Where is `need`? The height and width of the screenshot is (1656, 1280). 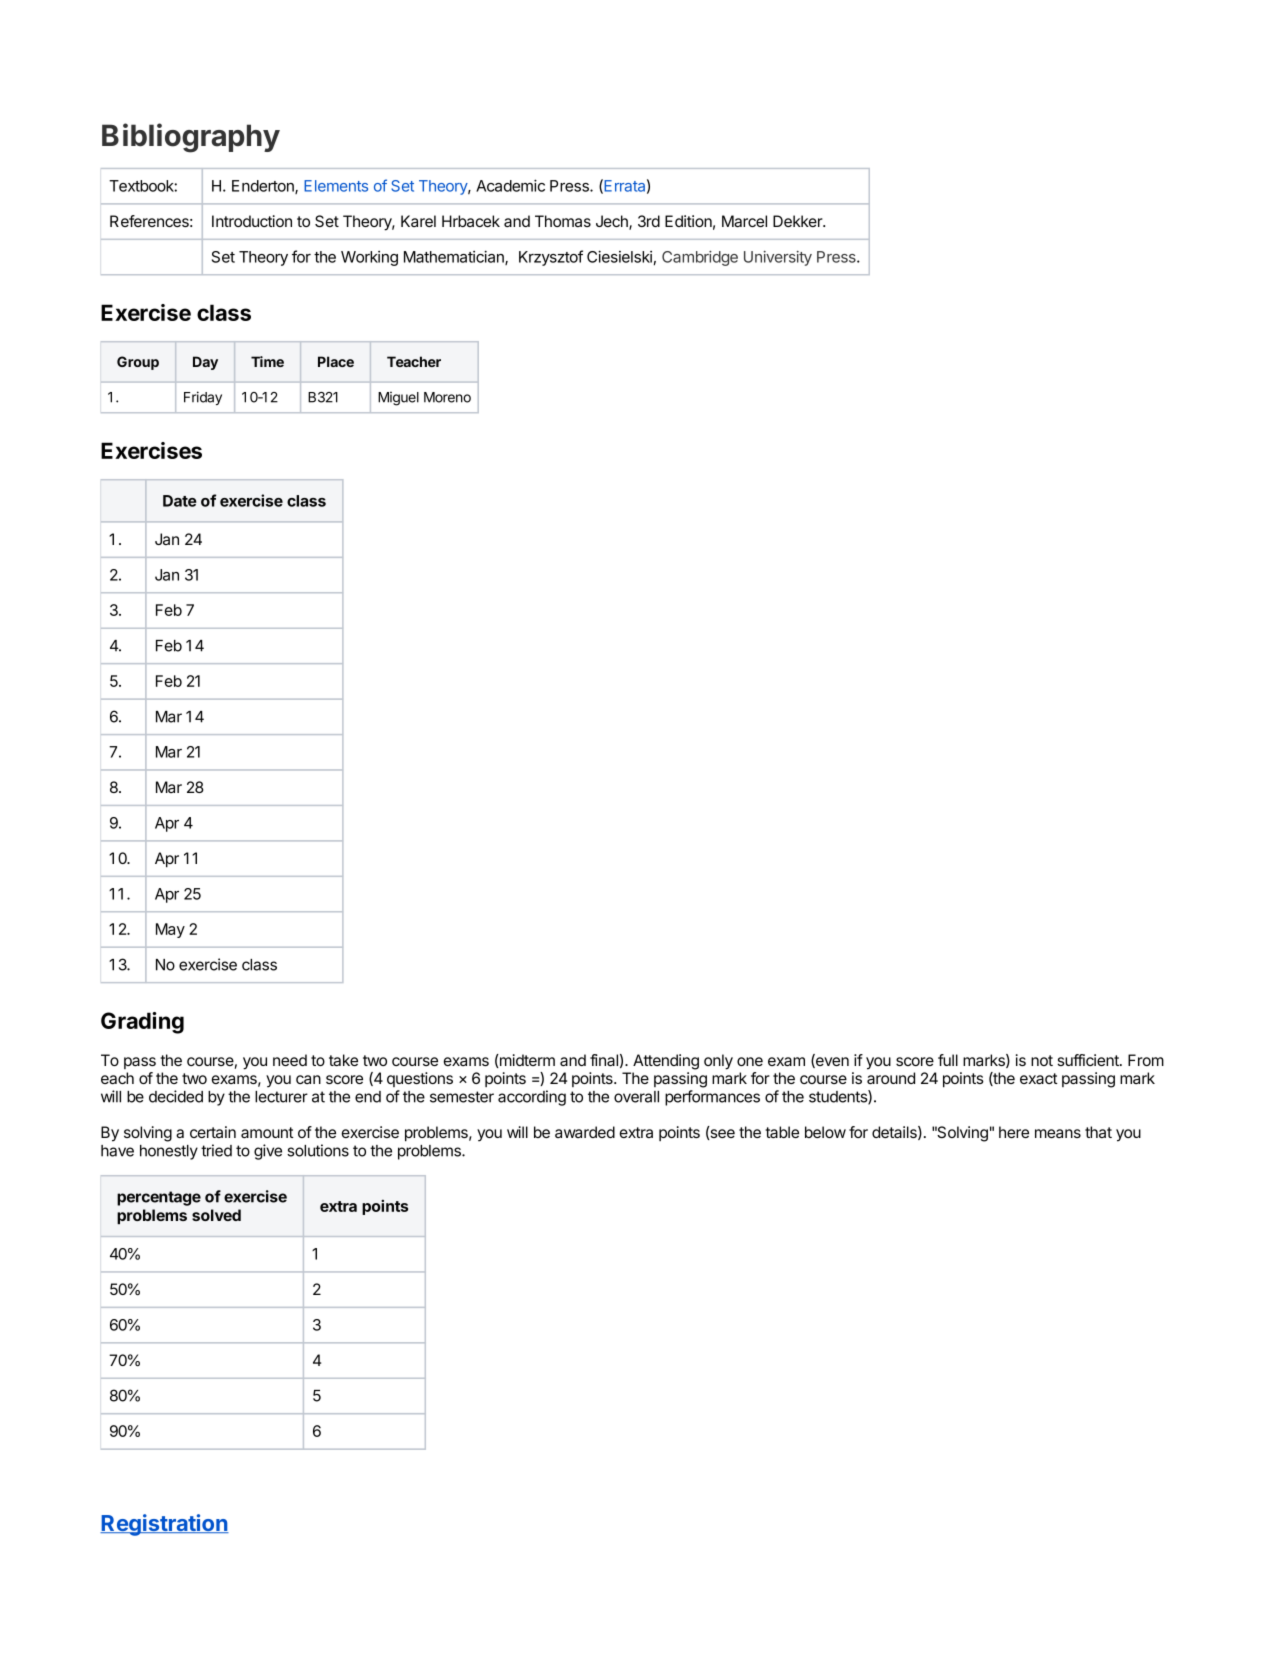
need is located at coordinates (290, 1060).
